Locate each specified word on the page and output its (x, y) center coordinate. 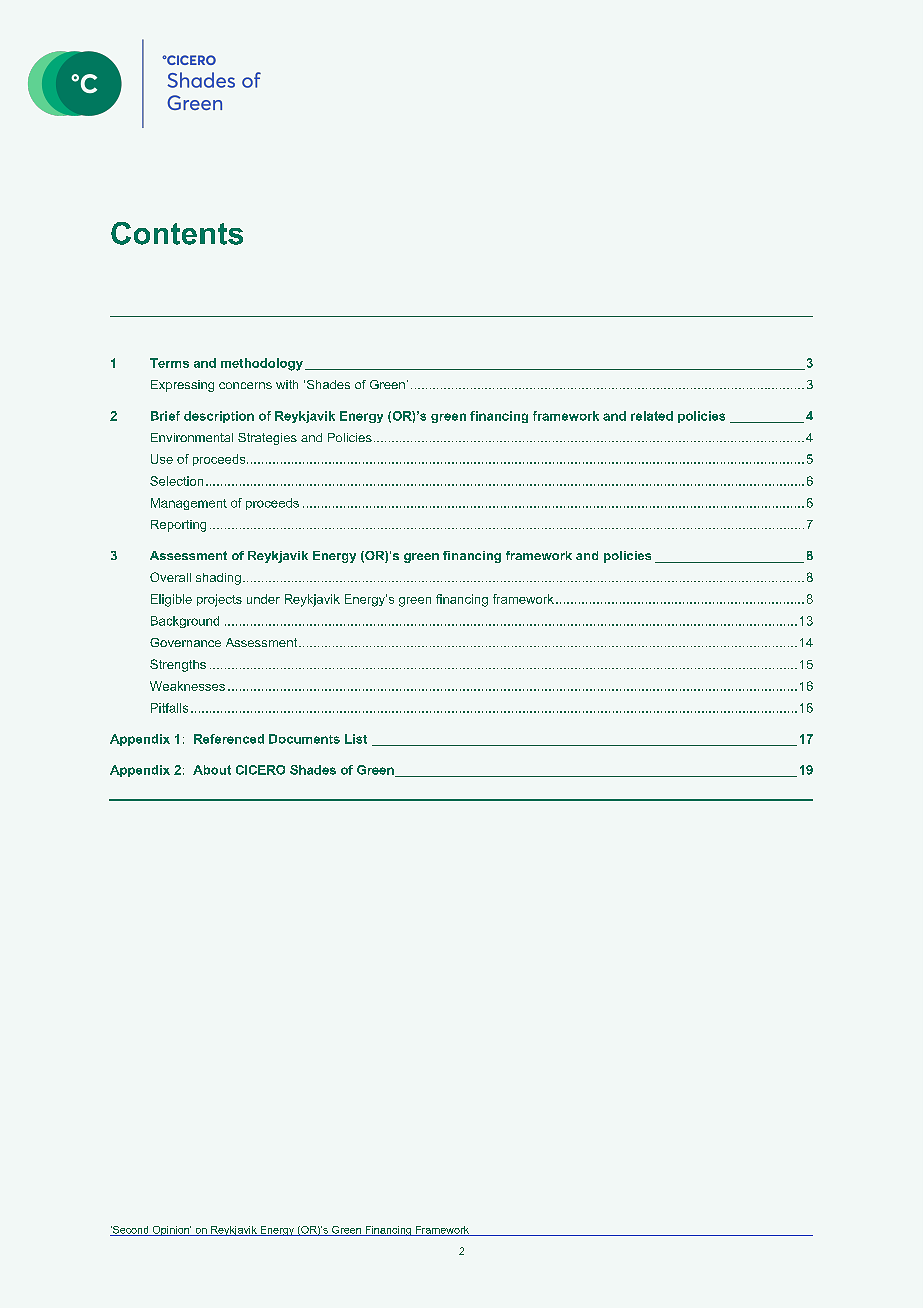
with (287, 384)
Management (189, 504)
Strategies (267, 439)
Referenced (229, 739)
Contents (177, 233)
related (652, 416)
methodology (262, 364)
